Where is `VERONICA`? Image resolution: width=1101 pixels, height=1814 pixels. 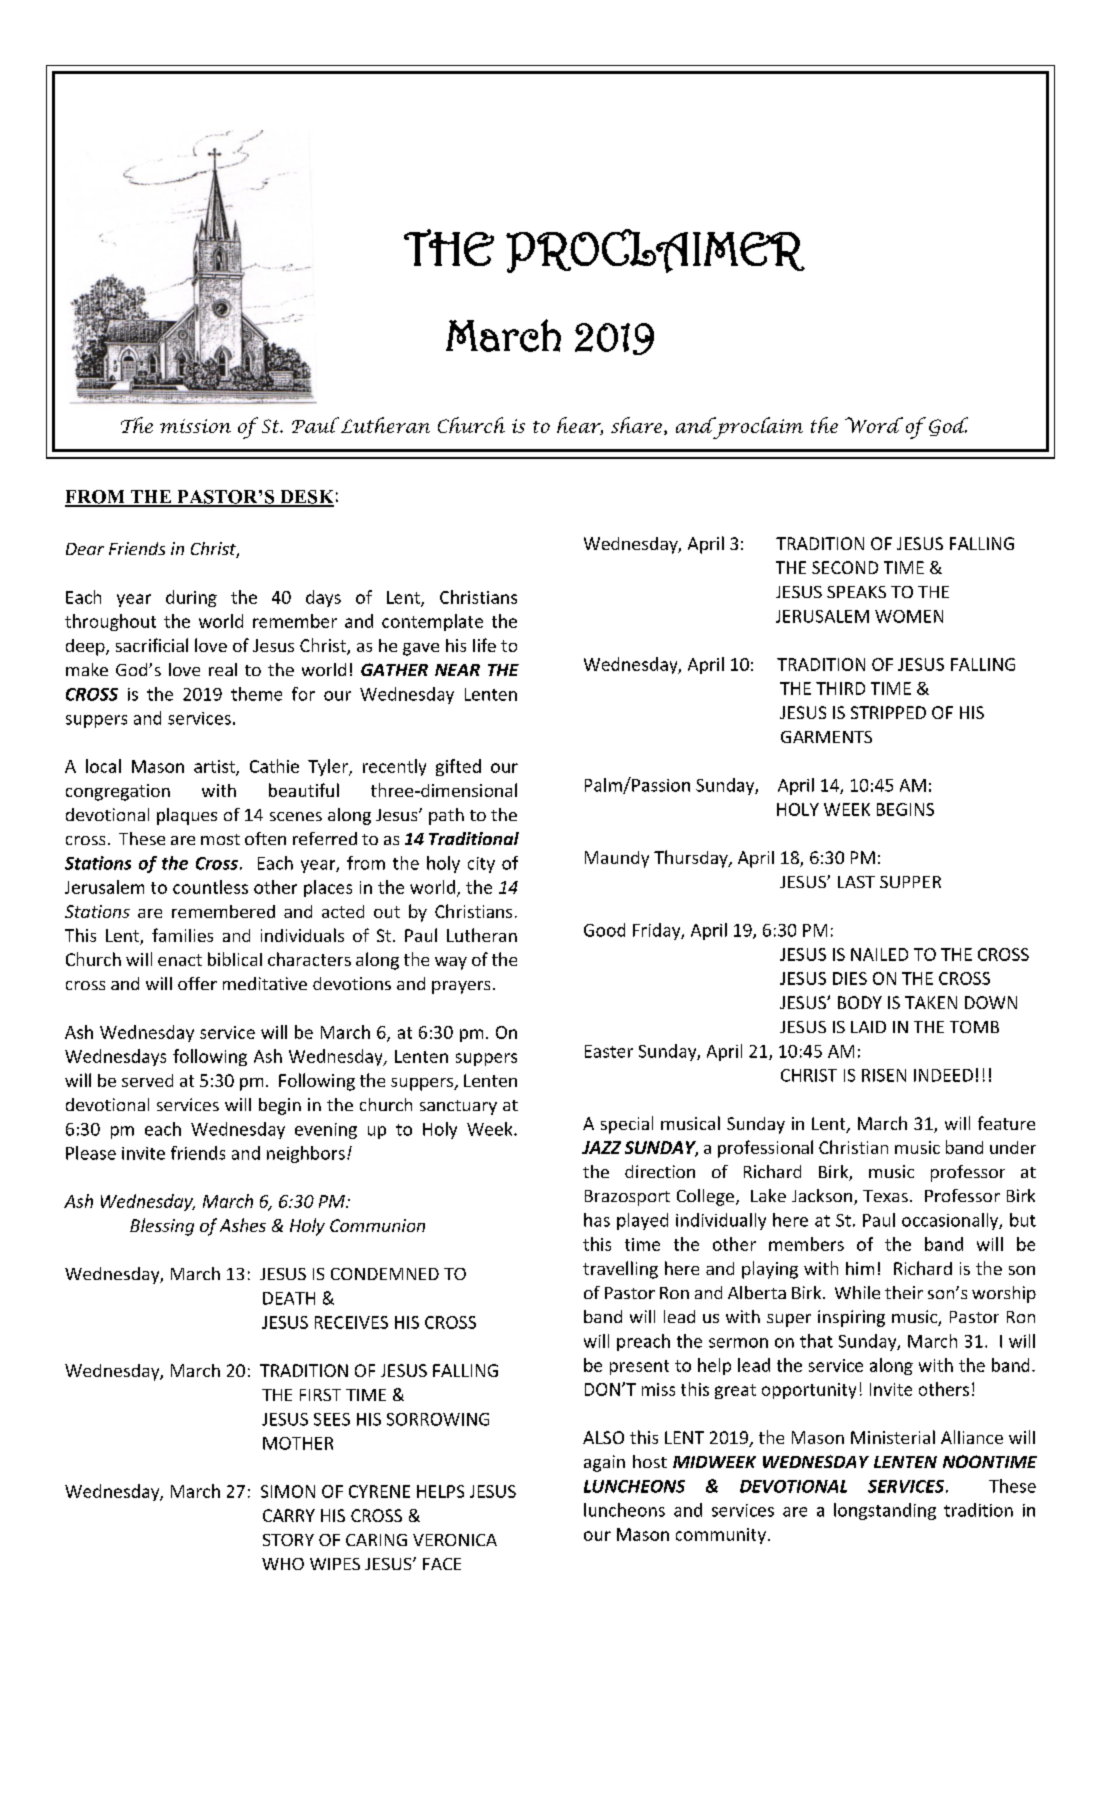
VERONICA is located at coordinates (455, 1540).
